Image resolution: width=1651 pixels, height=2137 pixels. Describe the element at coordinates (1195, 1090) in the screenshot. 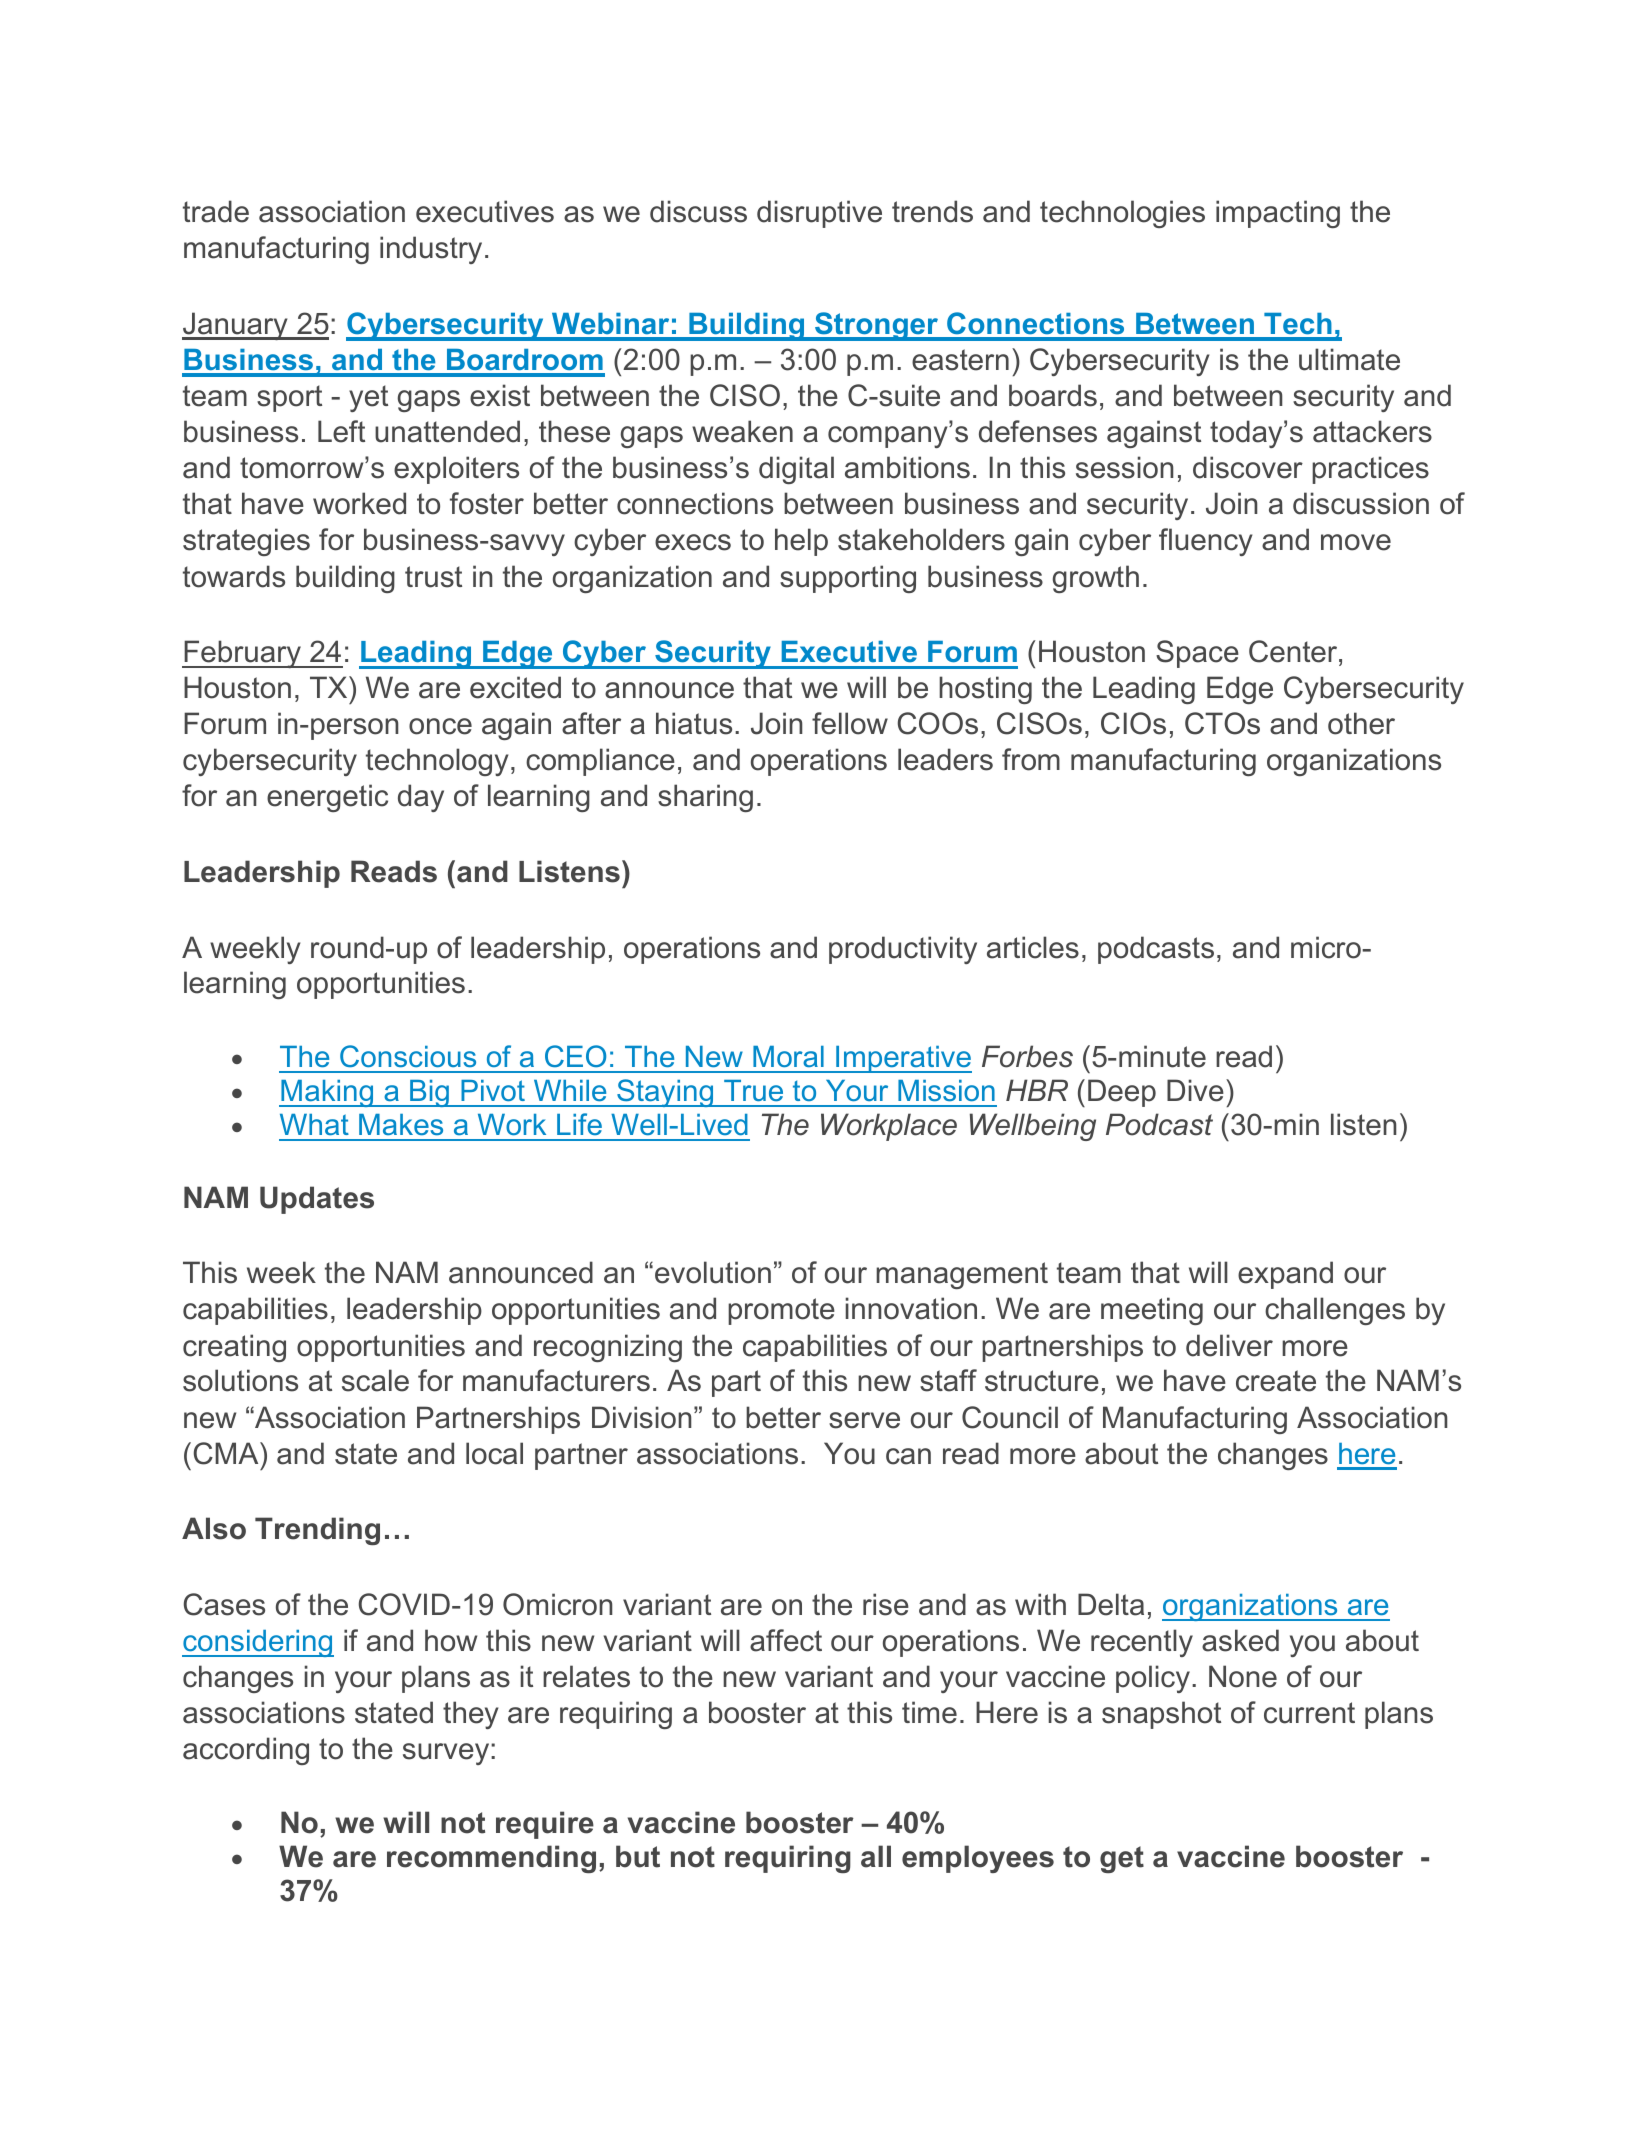

I see `Dive` at that location.
